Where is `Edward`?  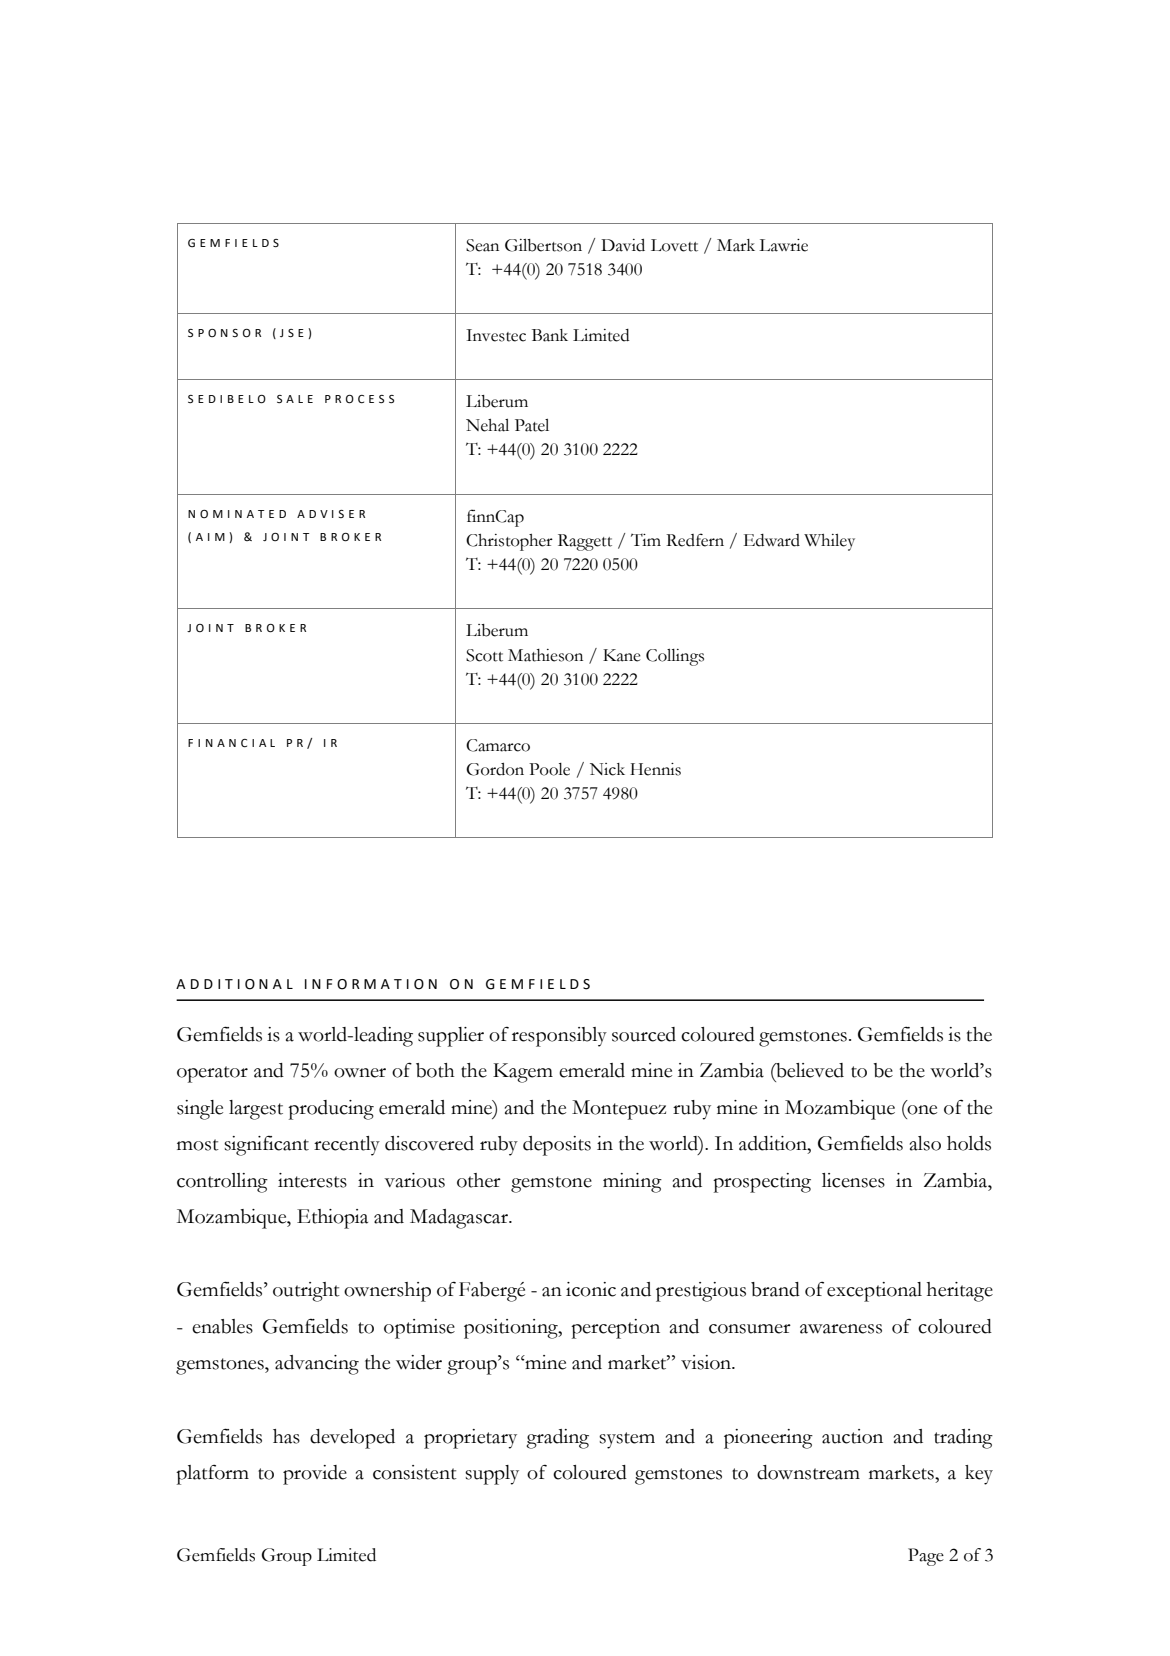 Edward is located at coordinates (772, 540).
